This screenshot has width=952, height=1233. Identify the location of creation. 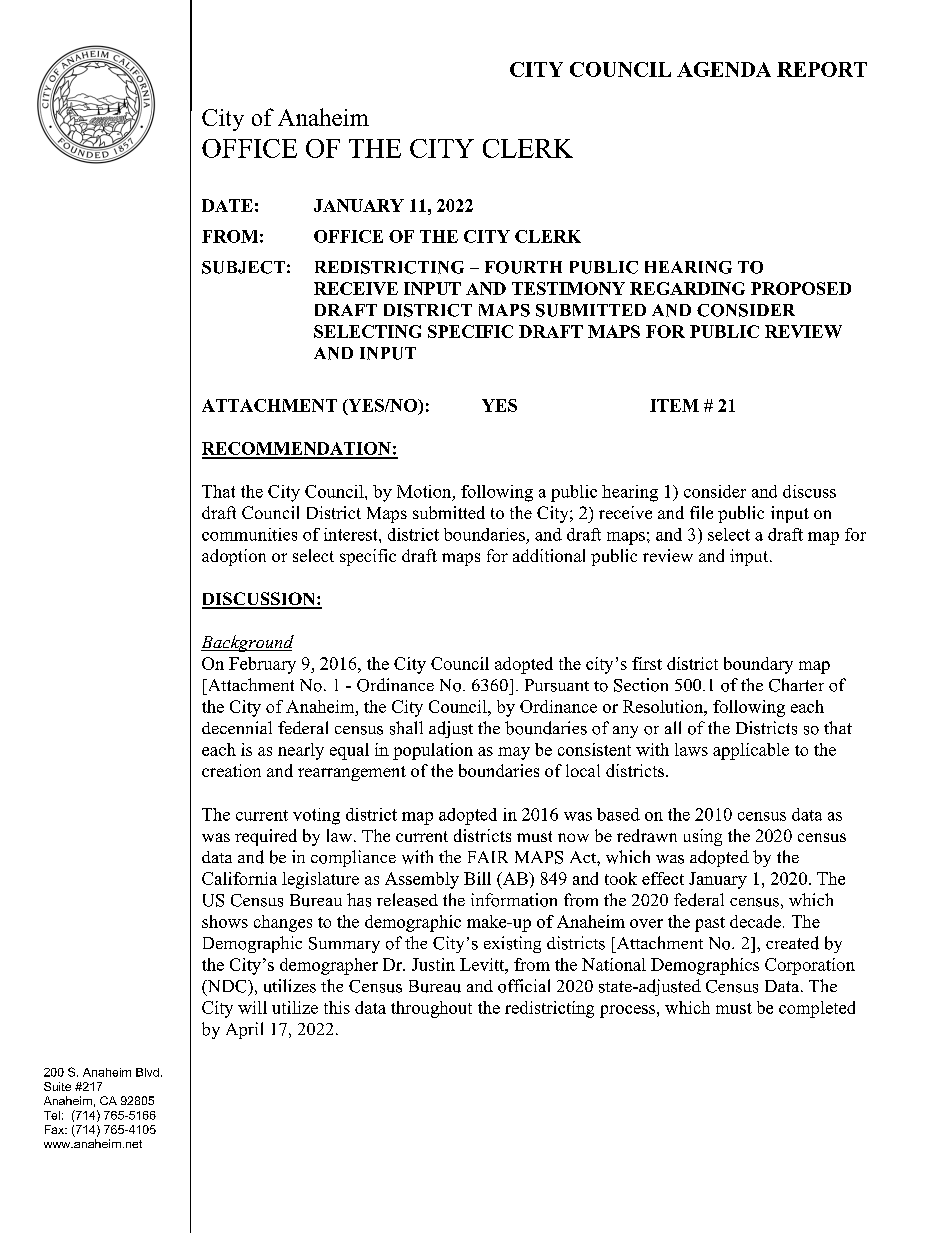
(231, 770).
